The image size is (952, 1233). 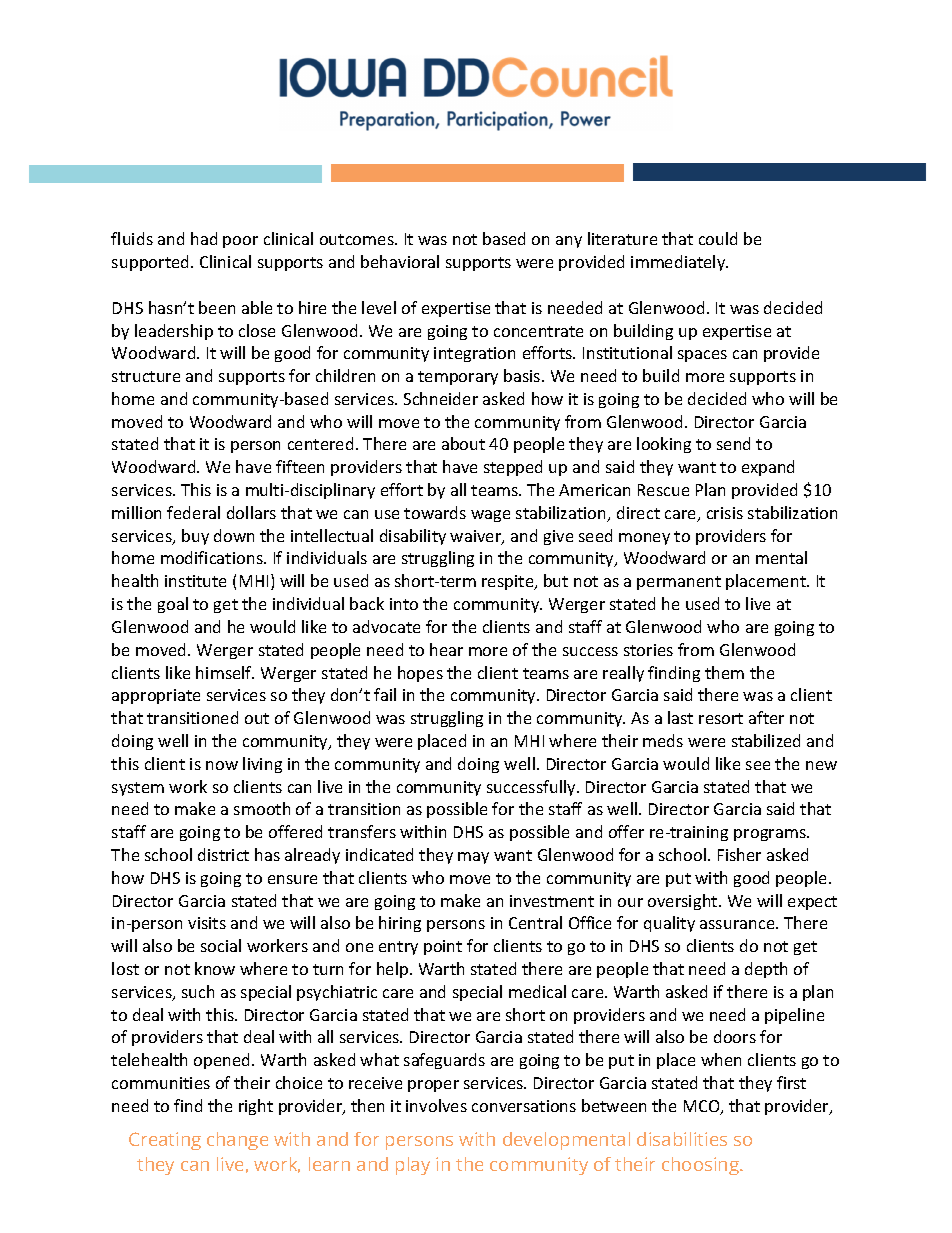 What do you see at coordinates (193, 512) in the image?
I see `federal` at bounding box center [193, 512].
